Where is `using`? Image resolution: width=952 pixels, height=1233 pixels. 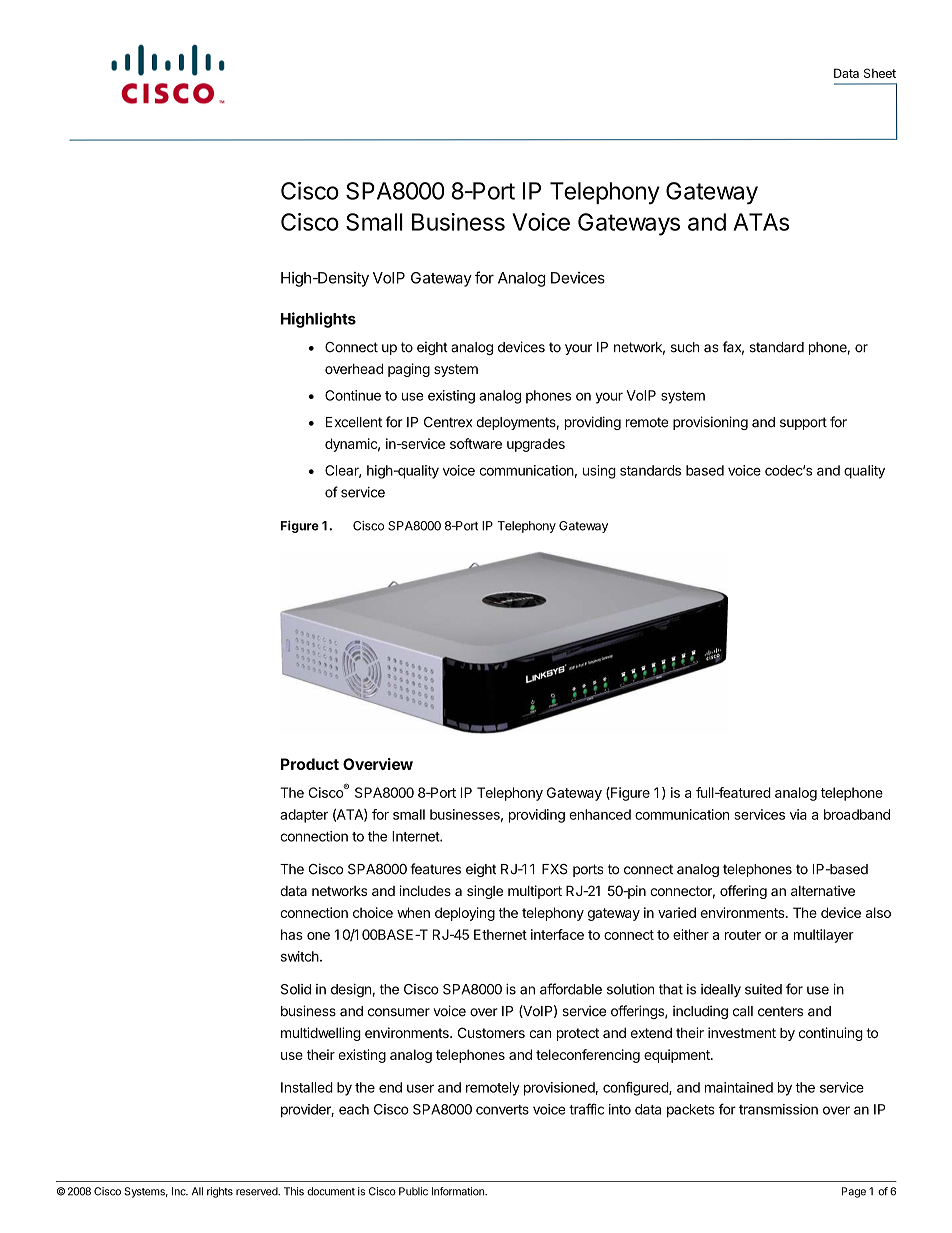 using is located at coordinates (599, 472).
